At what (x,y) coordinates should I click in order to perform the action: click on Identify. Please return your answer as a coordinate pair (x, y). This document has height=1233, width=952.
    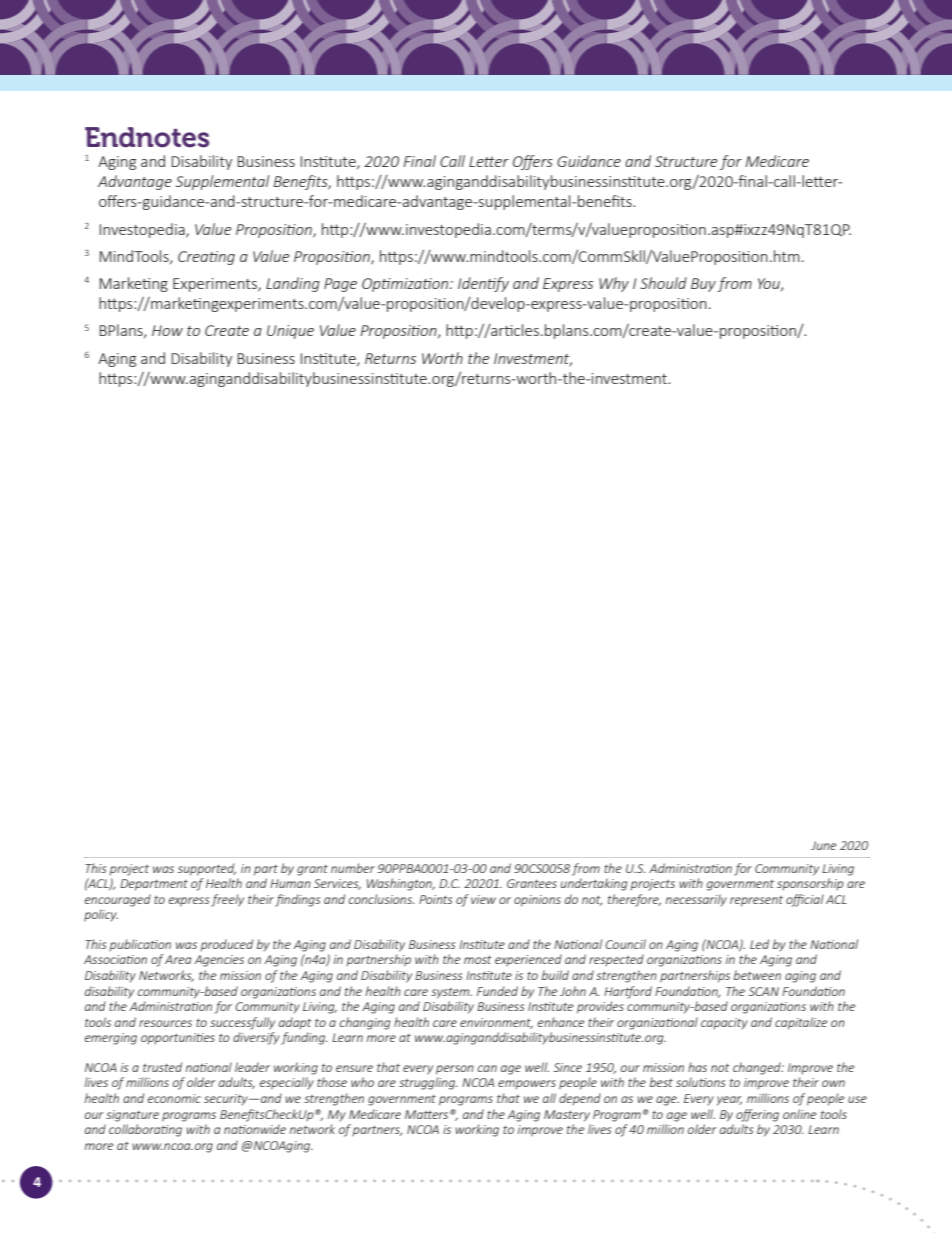
    Looking at the image, I should click on (483, 284).
